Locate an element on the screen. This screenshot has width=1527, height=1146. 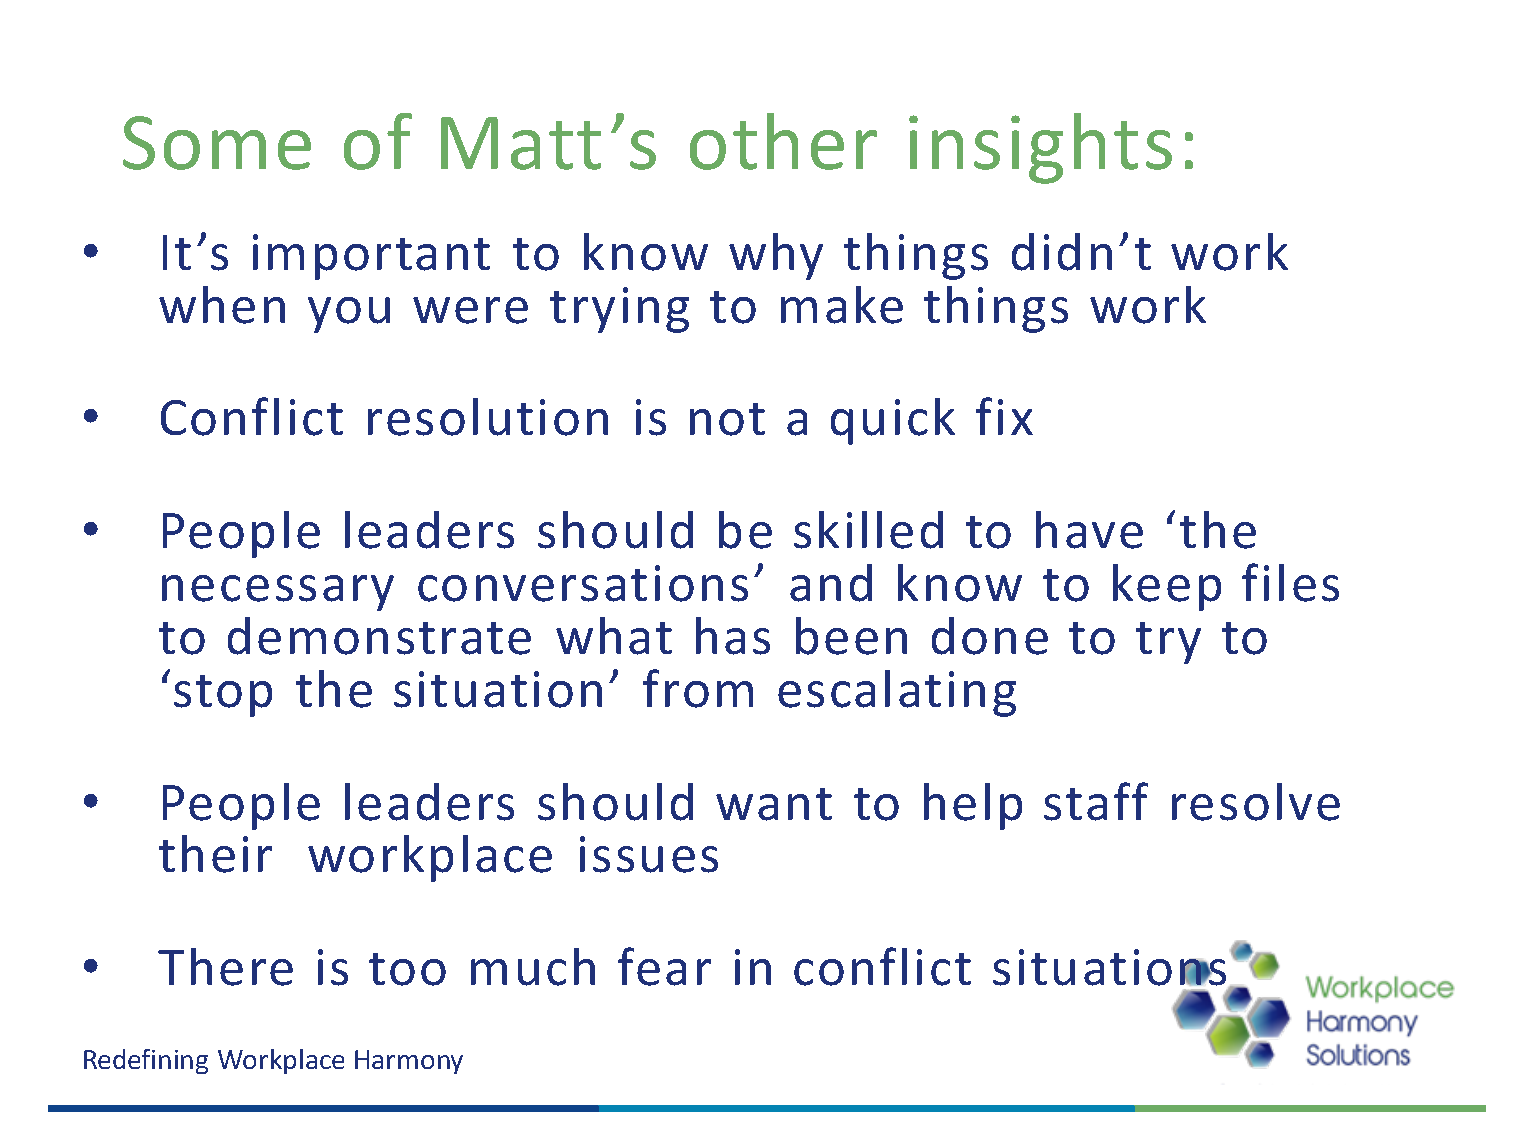
Harmony is located at coordinates (409, 1062).
